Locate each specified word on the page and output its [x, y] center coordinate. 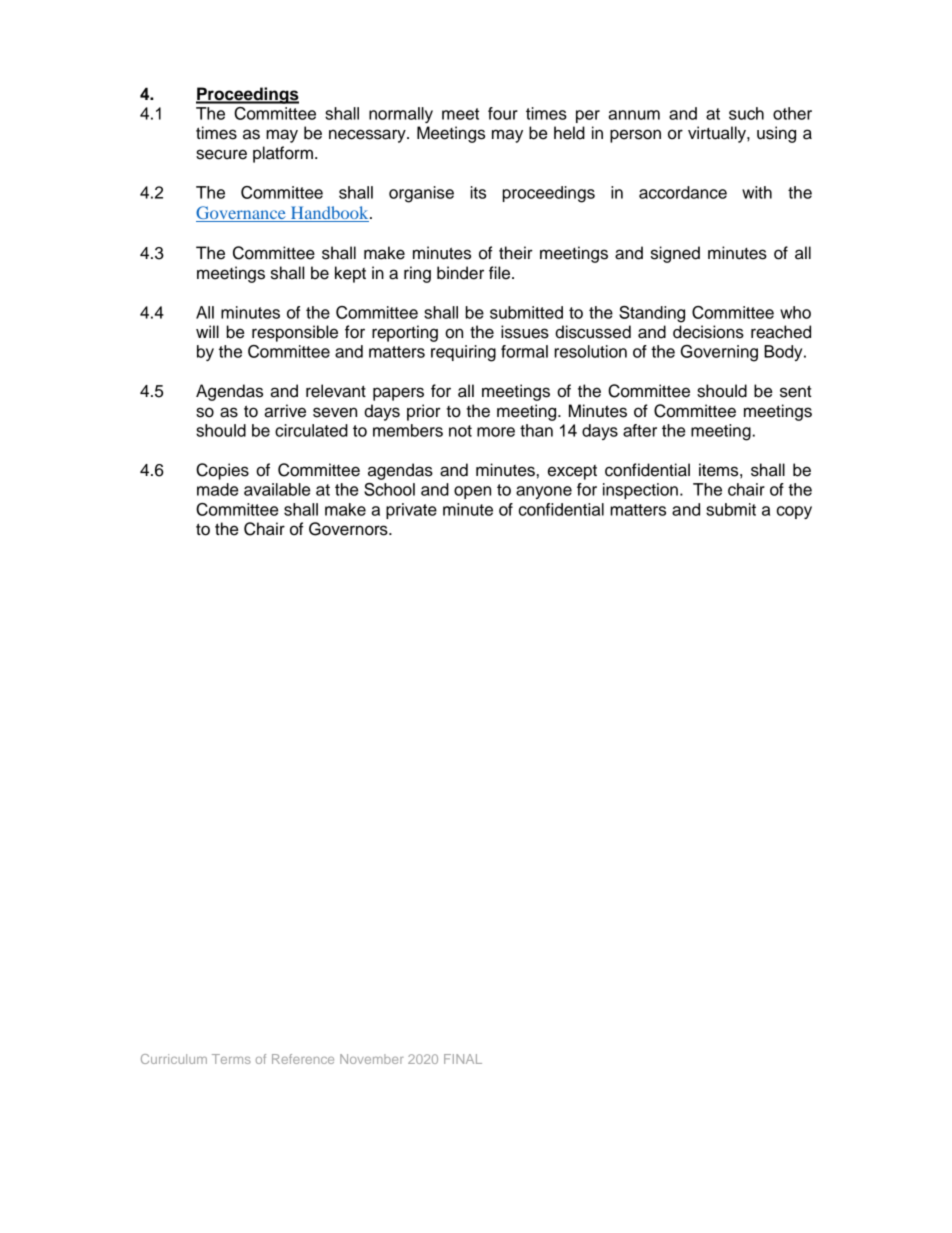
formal [524, 351]
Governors [349, 529]
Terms [231, 1059]
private [411, 511]
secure [221, 154]
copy [794, 512]
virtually [718, 134]
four [503, 113]
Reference [303, 1059]
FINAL [463, 1059]
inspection [640, 491]
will [207, 331]
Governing [719, 353]
